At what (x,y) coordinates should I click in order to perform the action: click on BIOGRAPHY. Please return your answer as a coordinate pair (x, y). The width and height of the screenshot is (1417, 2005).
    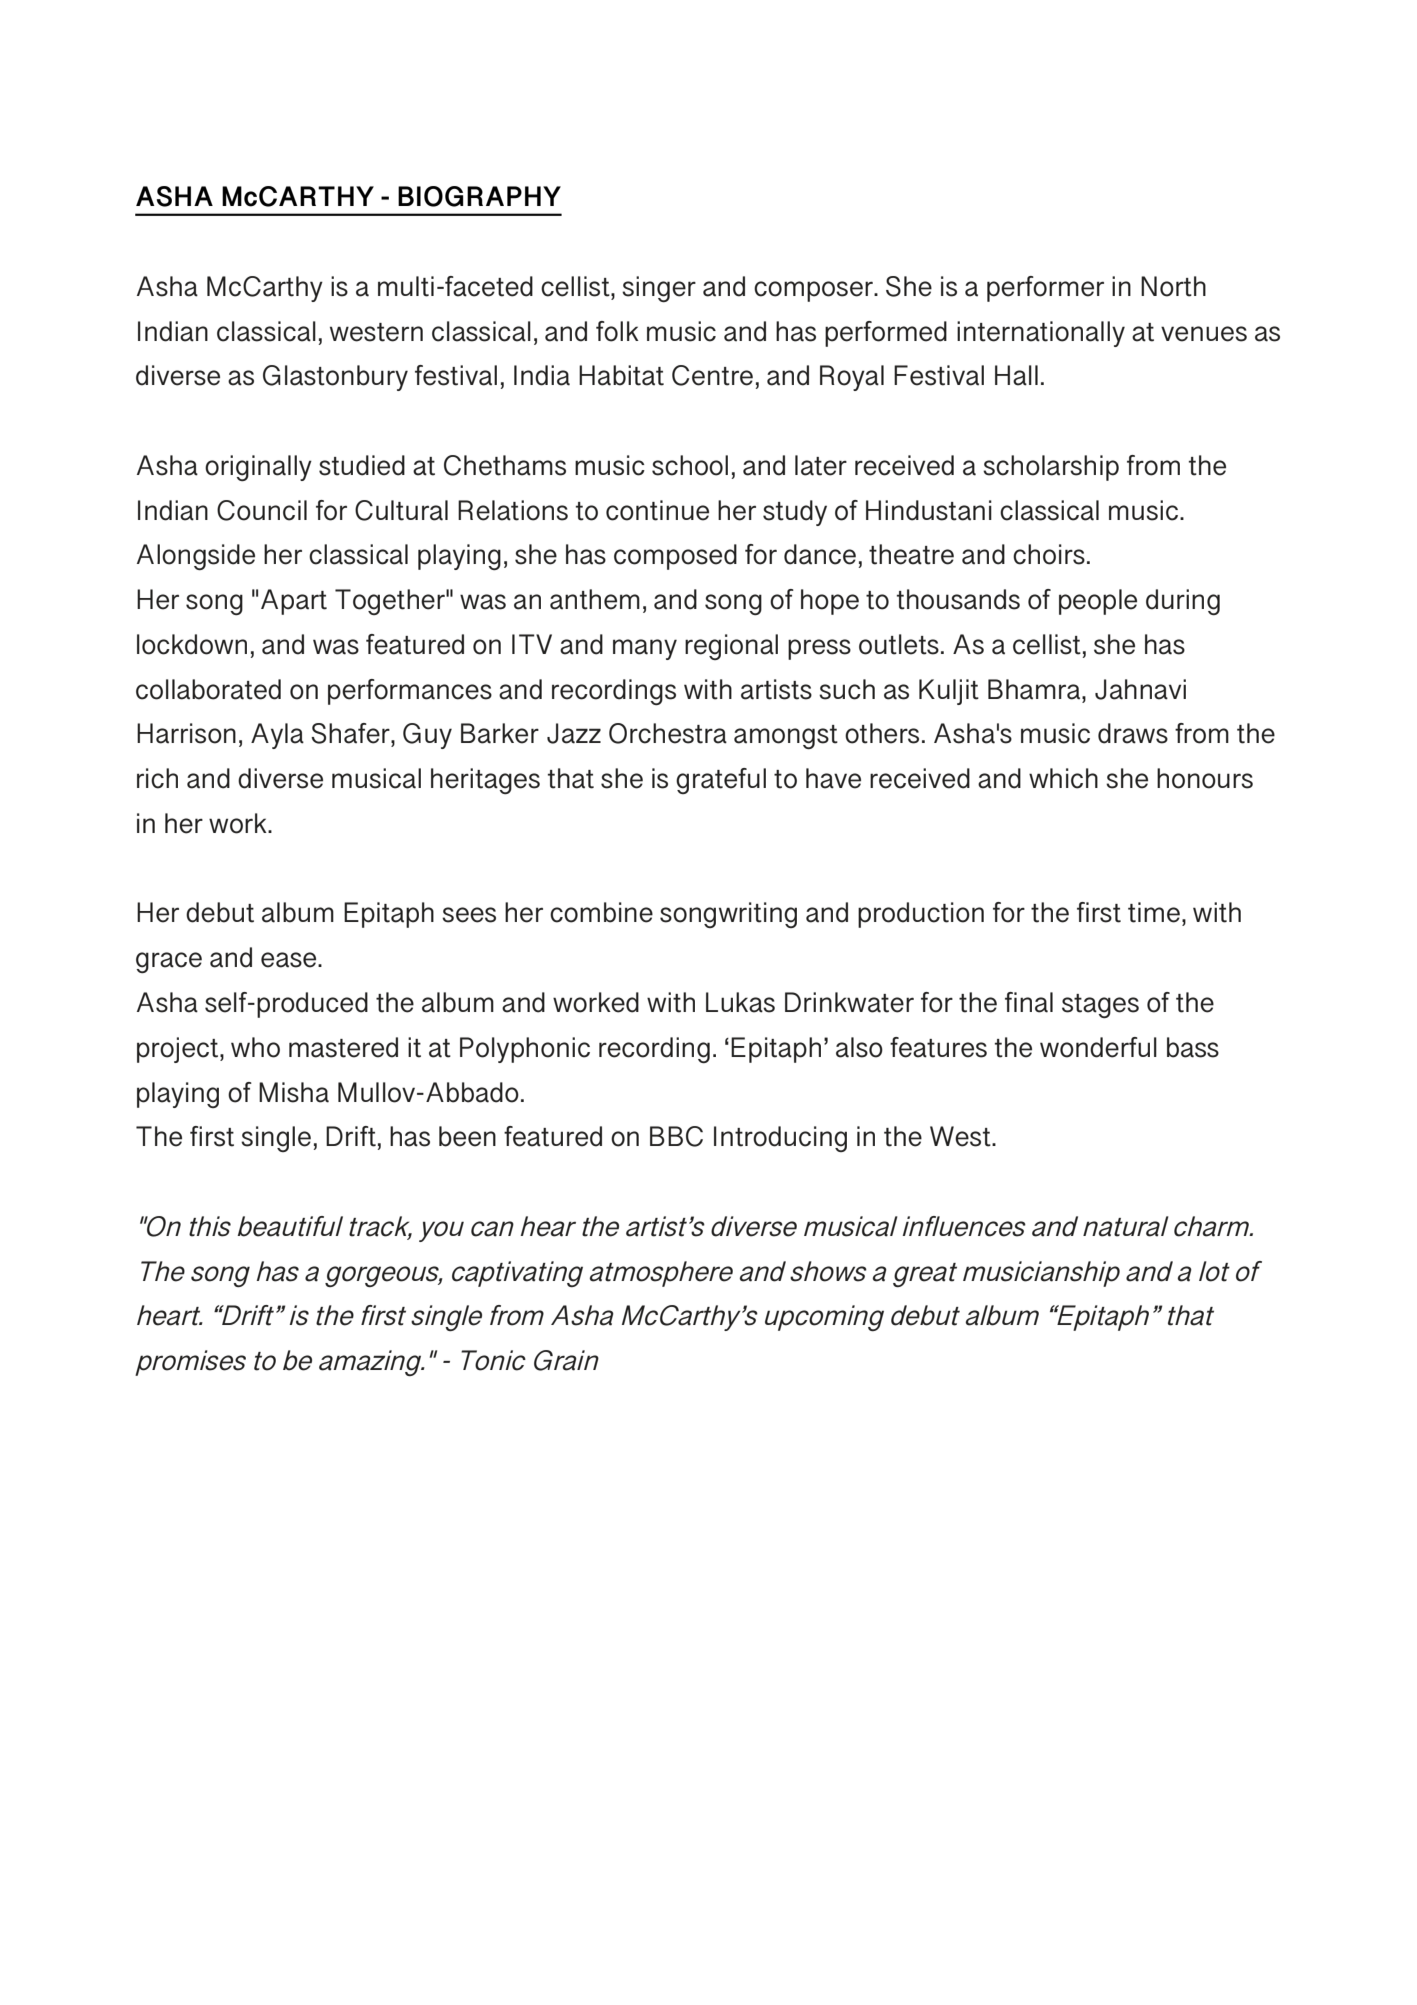
    Looking at the image, I should click on (479, 196).
